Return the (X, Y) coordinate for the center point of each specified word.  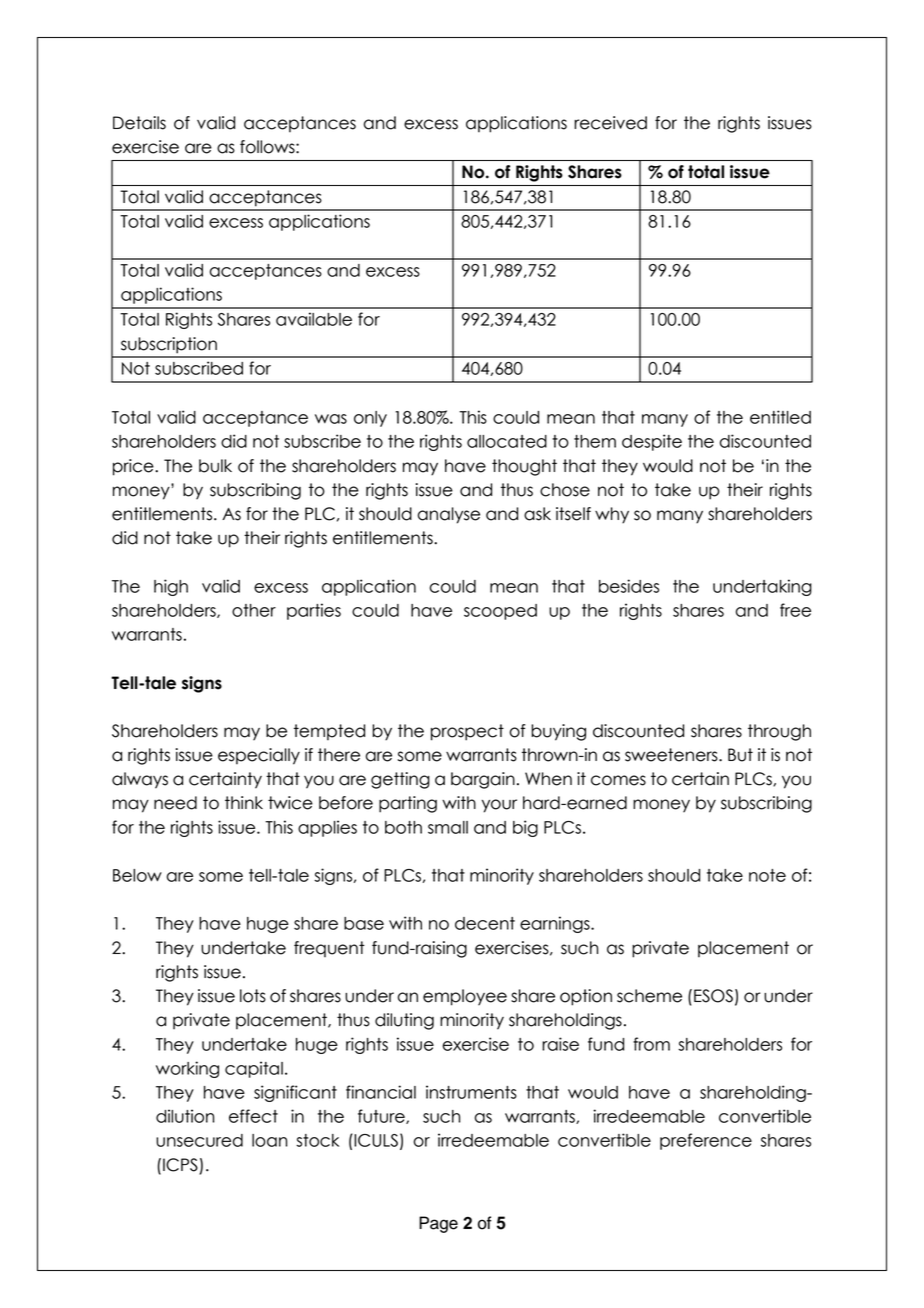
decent (485, 923)
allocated (507, 441)
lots (253, 996)
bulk (215, 466)
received (610, 123)
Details (139, 123)
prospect (467, 732)
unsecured (199, 1140)
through (779, 732)
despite (652, 442)
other (254, 610)
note (767, 875)
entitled (780, 417)
